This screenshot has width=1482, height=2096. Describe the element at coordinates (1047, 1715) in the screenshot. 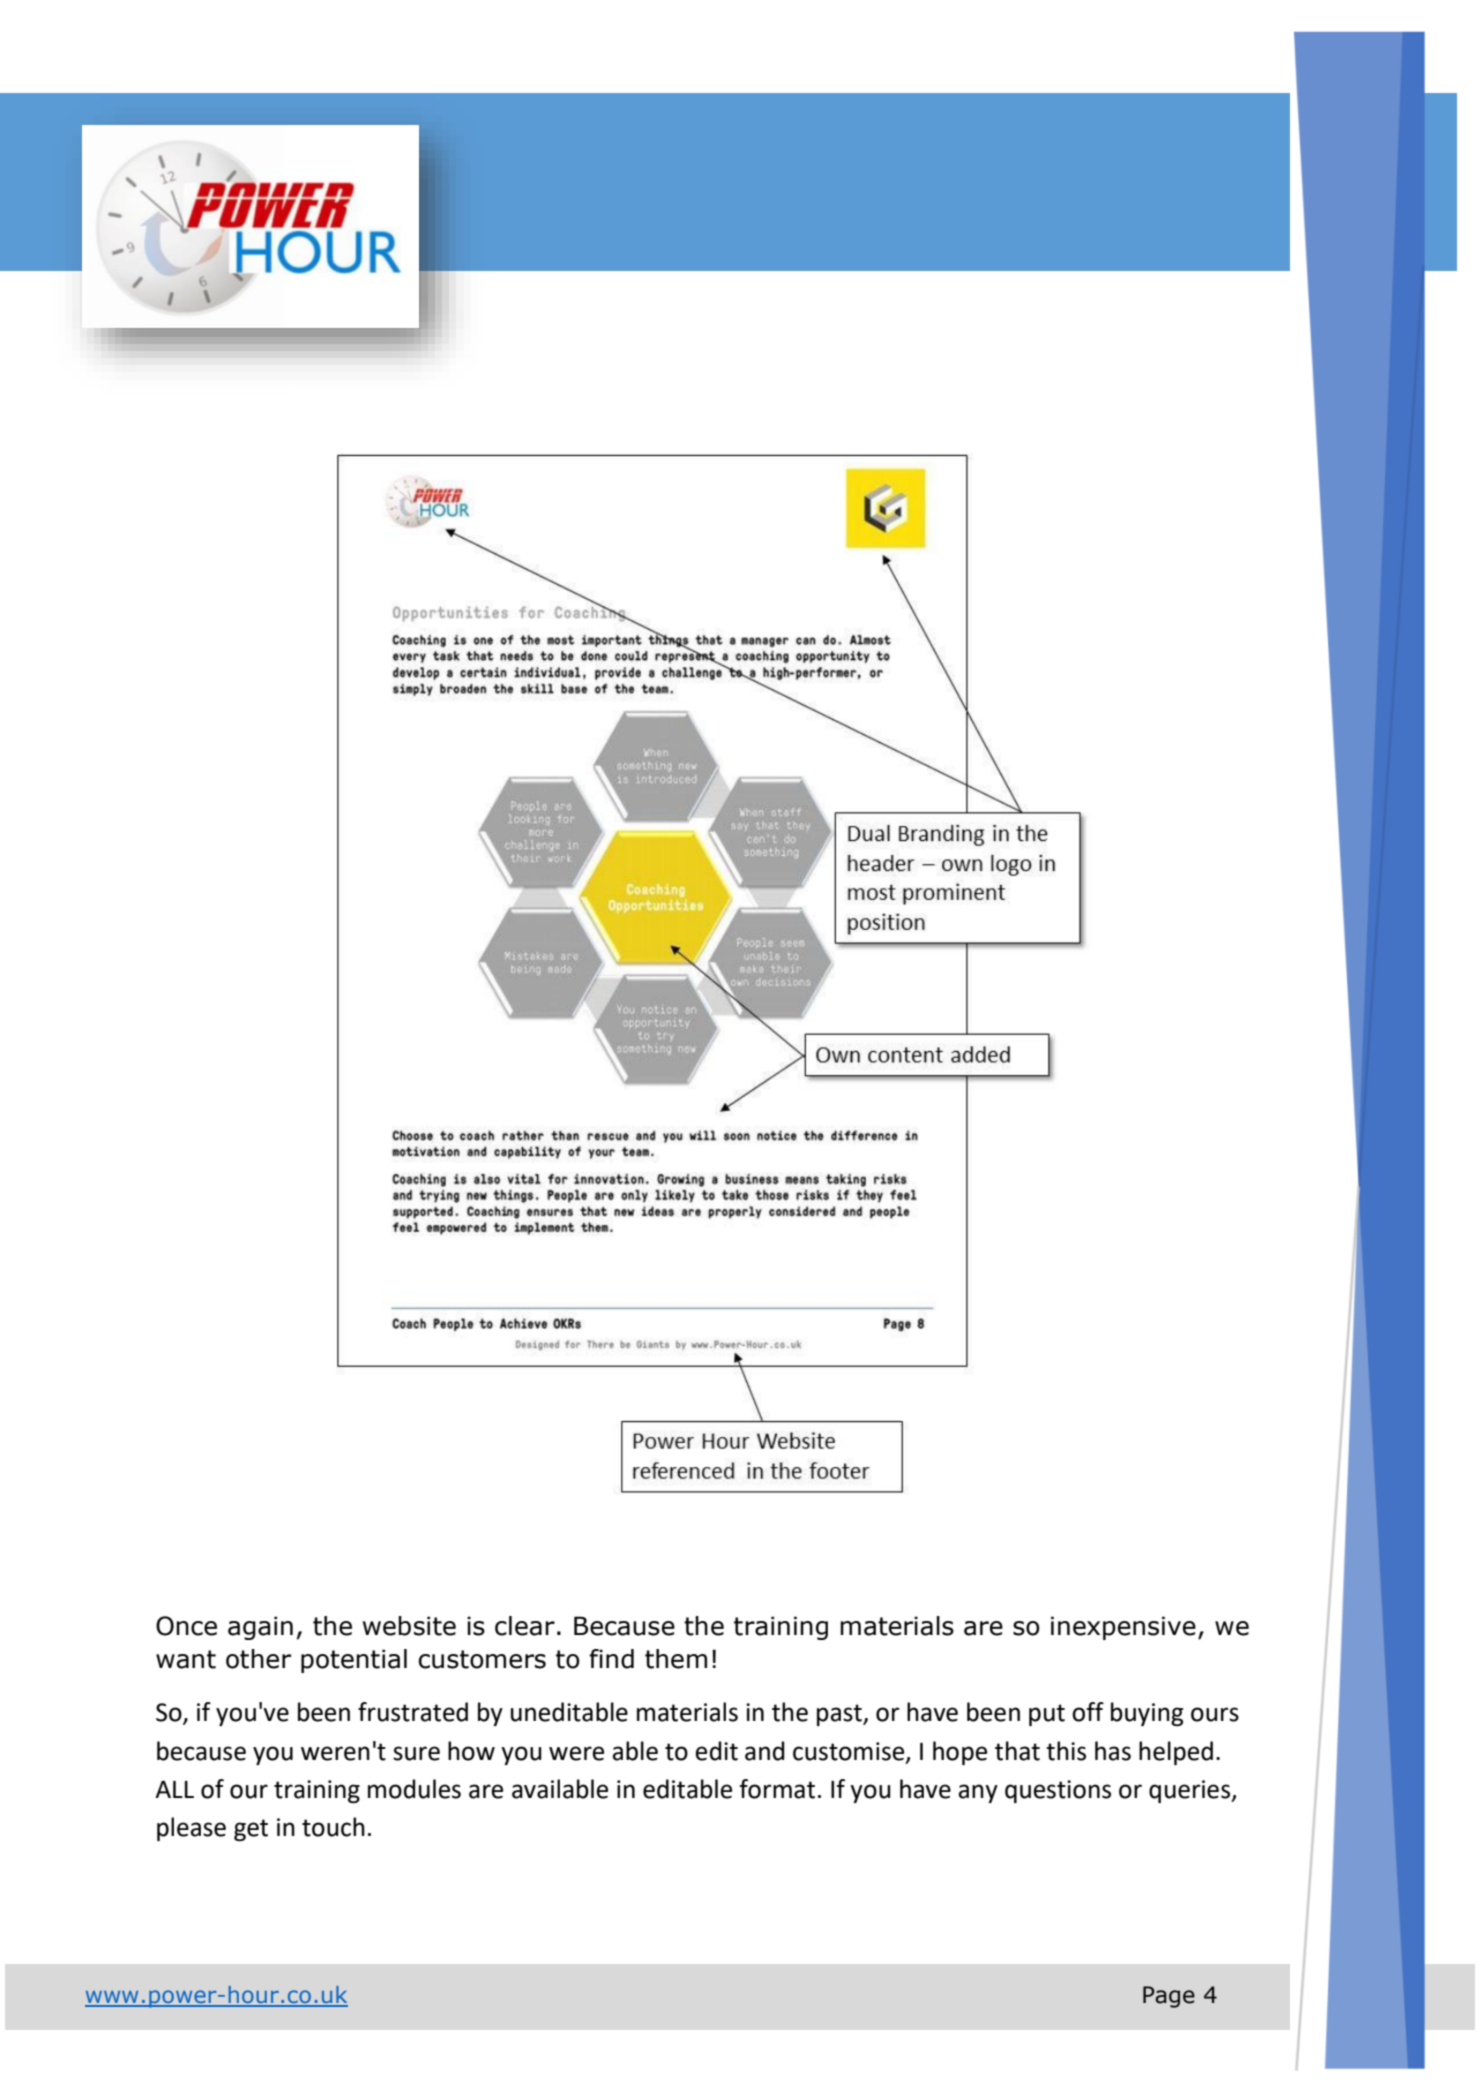

I see `put` at that location.
